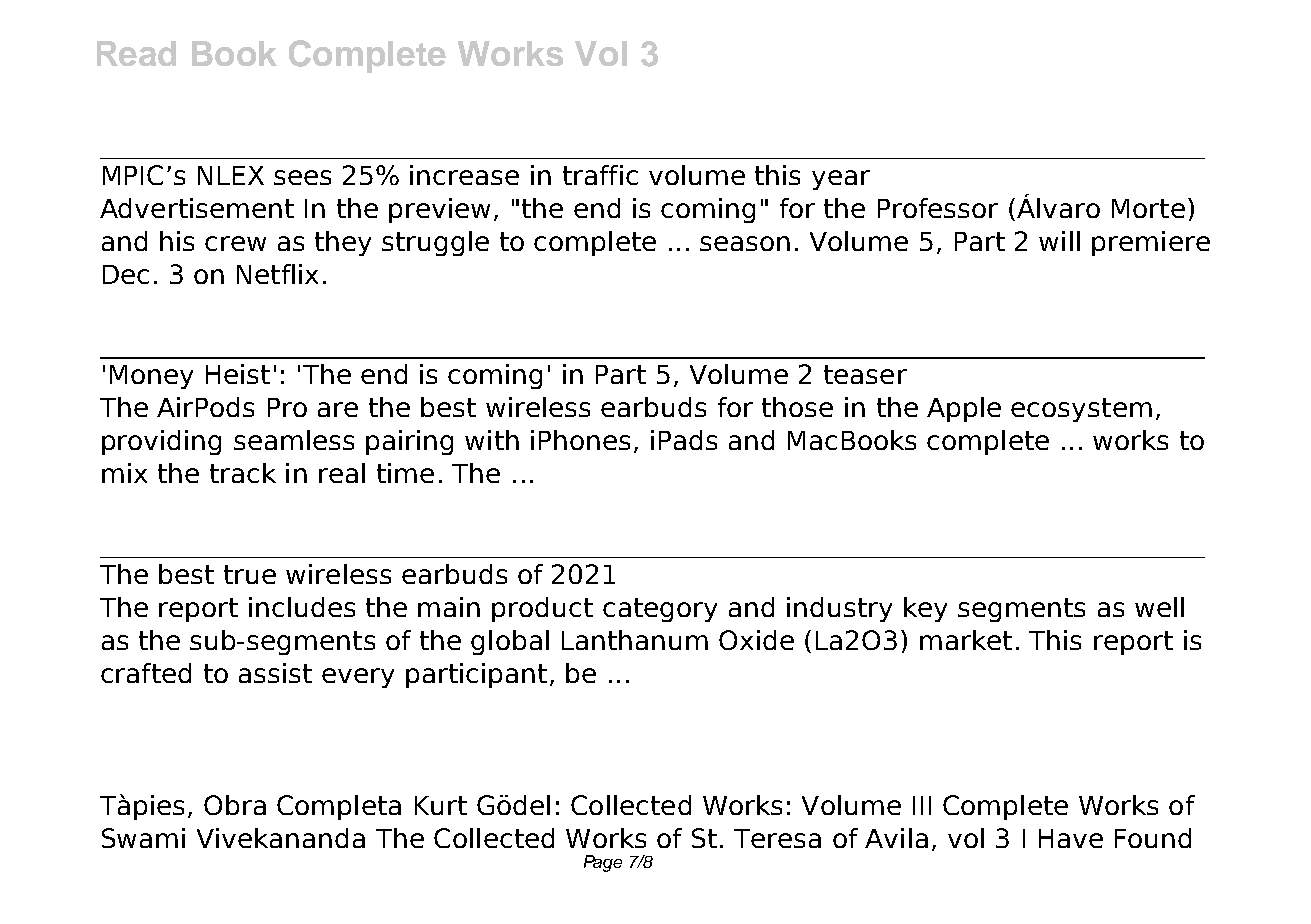 The height and width of the screenshot is (924, 1311). I want to click on Have, so click(1071, 838).
